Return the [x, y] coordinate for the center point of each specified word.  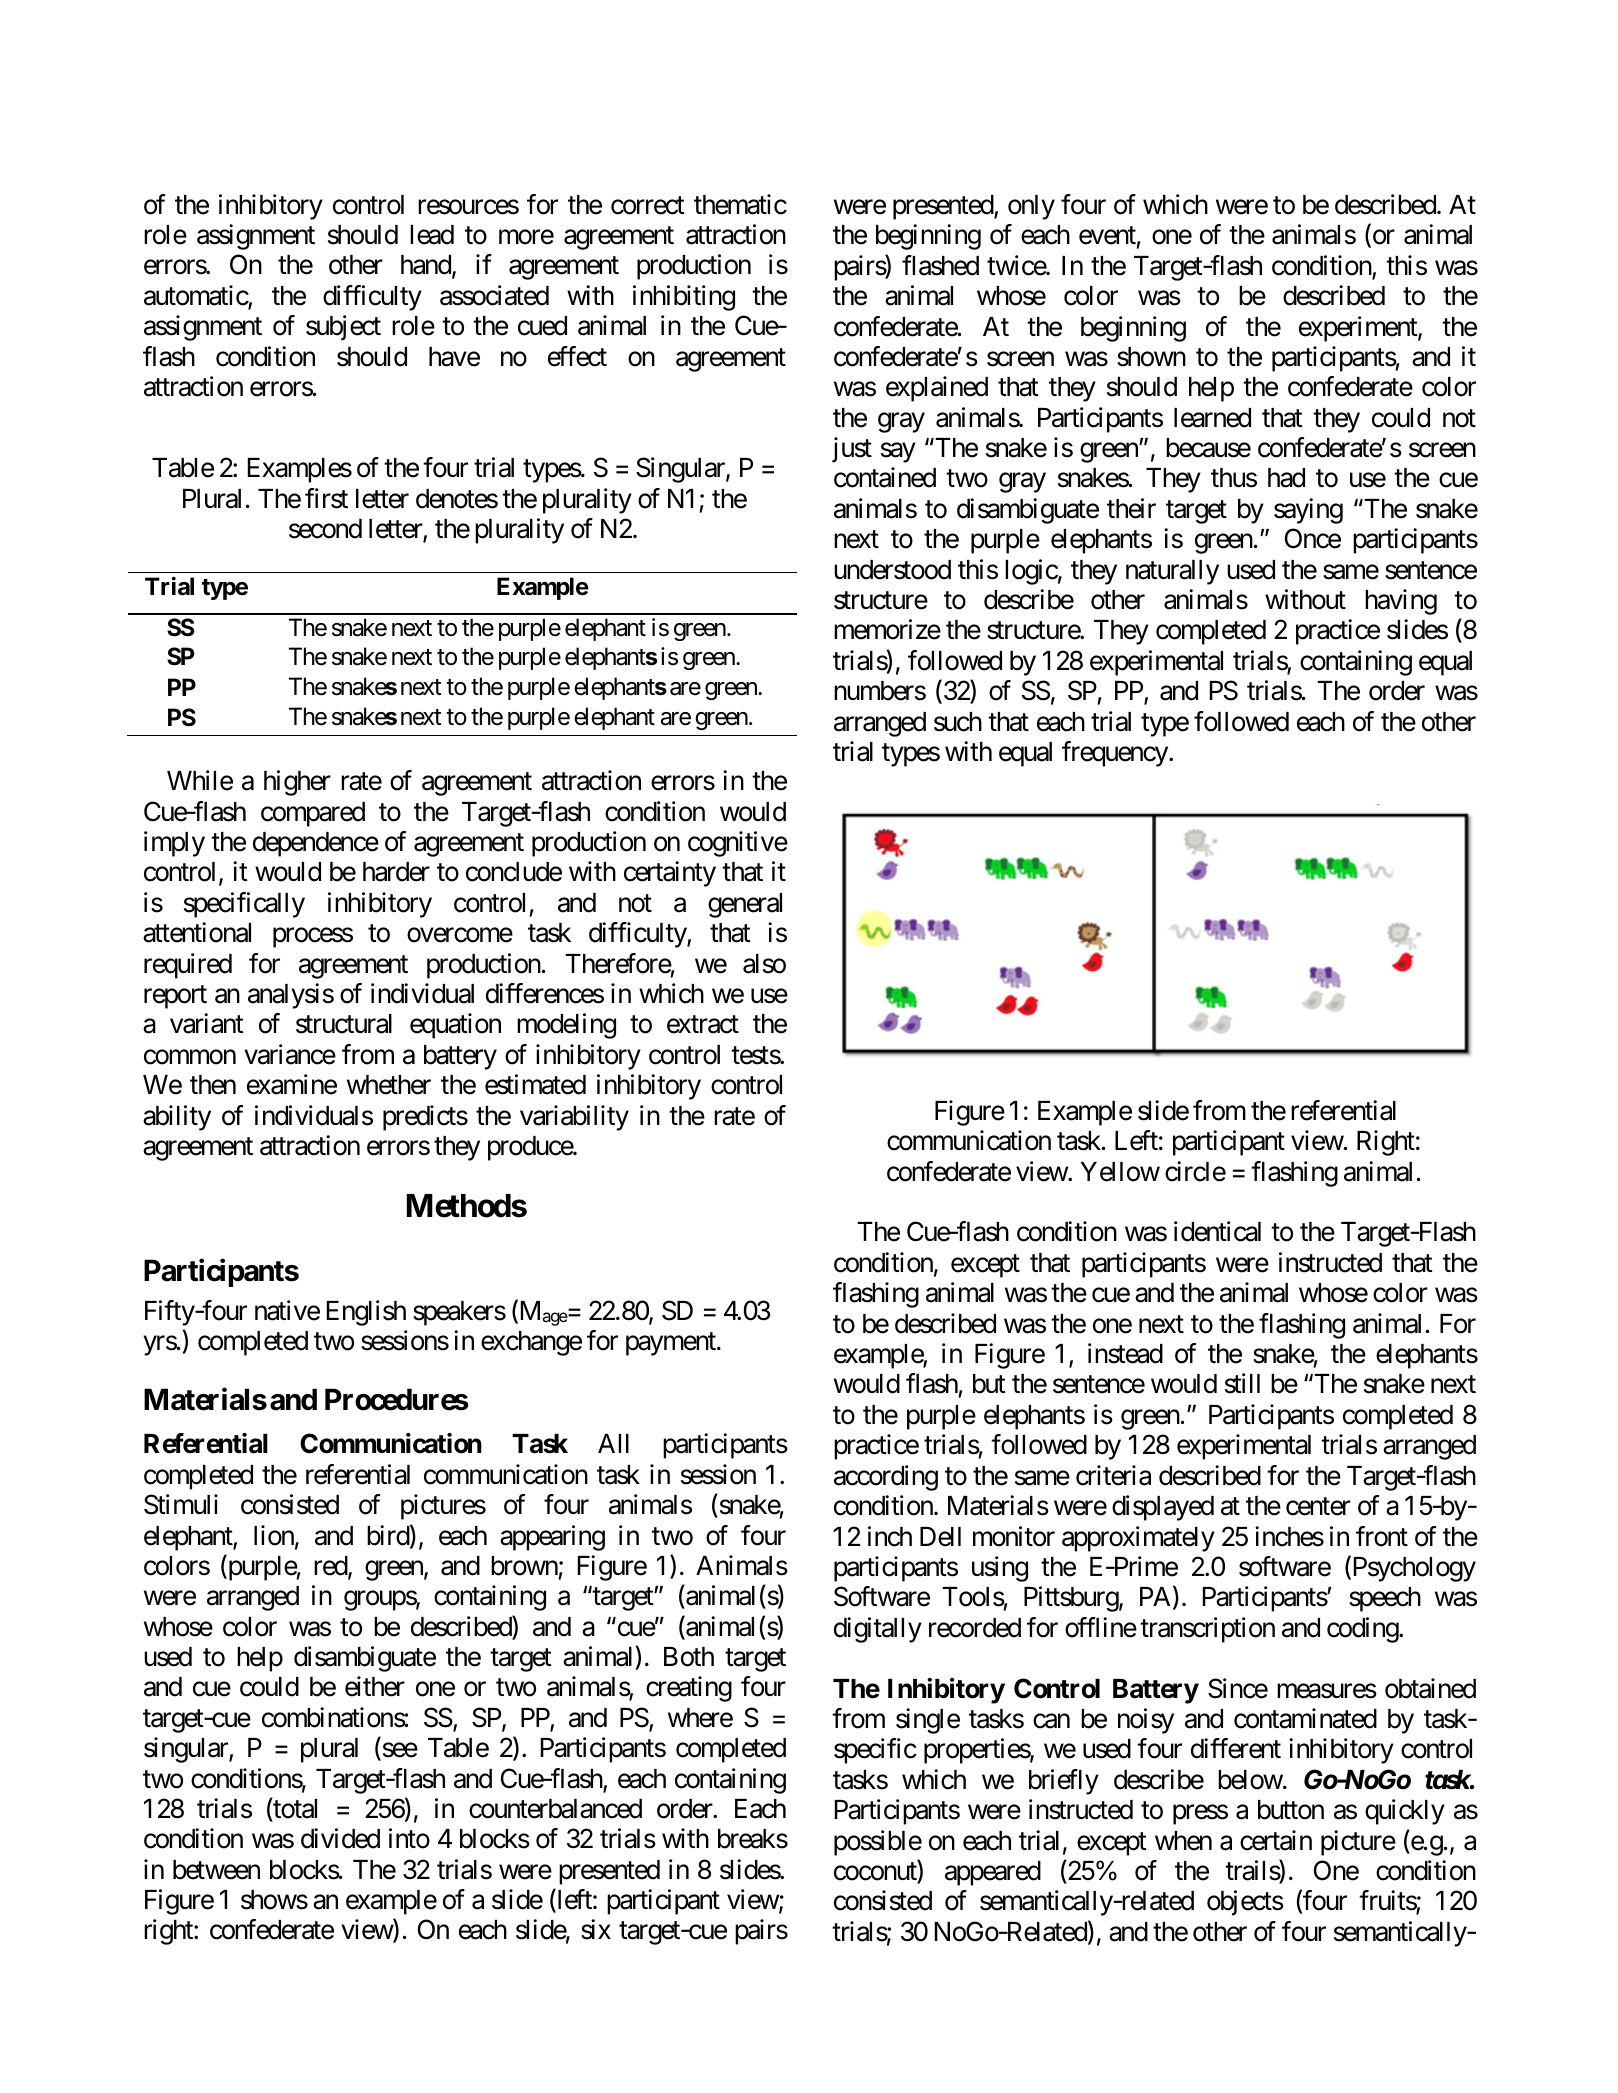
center [1318, 1507]
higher [297, 783]
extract [703, 1025]
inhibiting [684, 298]
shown [1151, 357]
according [886, 1478]
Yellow [1120, 1172]
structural [344, 1024]
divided [340, 1839]
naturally [1172, 572]
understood [892, 570]
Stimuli [181, 1504]
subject [343, 328]
